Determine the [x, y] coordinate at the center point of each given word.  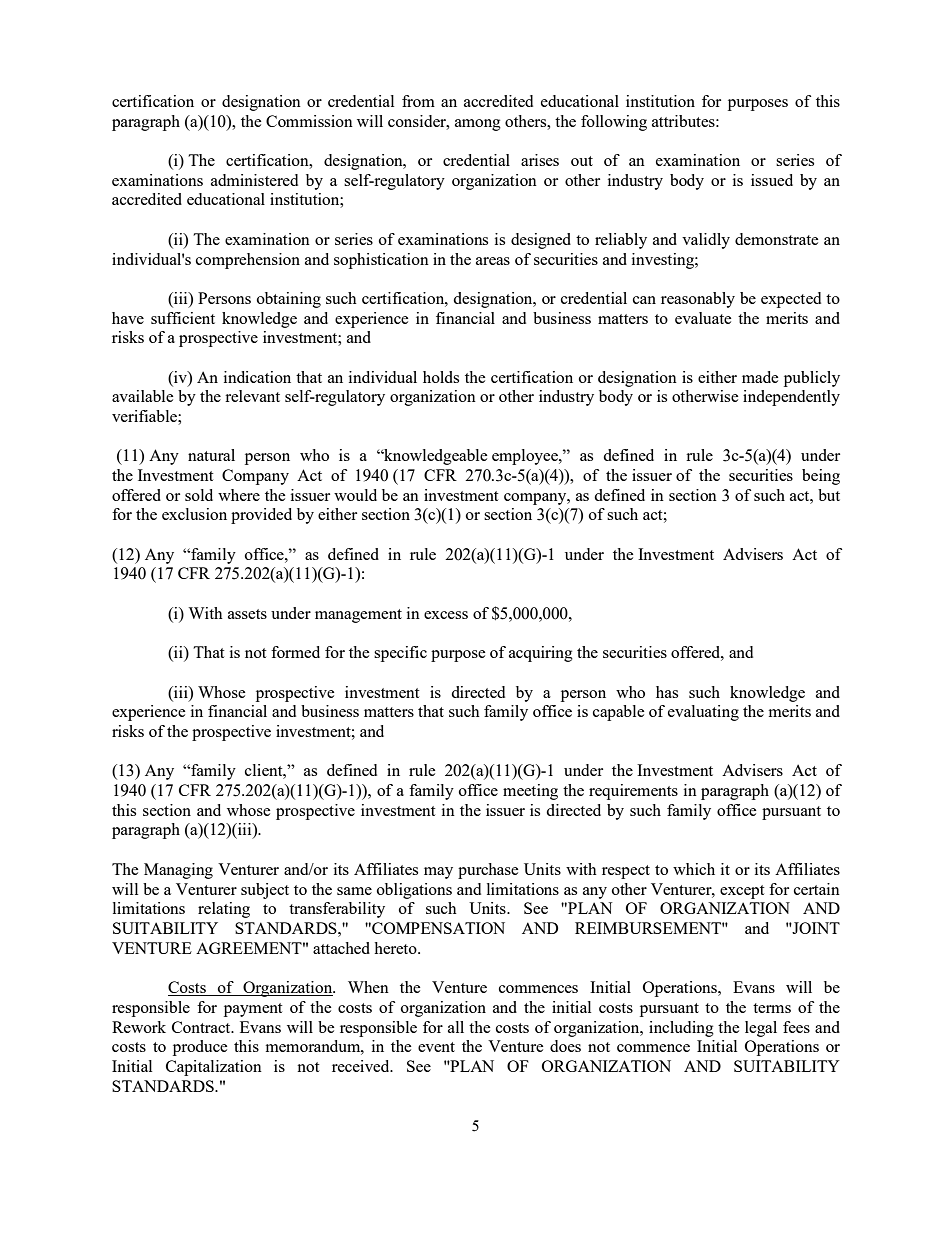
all [456, 1027]
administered [254, 180]
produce [200, 1048]
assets [247, 614]
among [478, 125]
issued [772, 180]
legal [761, 1029]
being [821, 477]
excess [446, 615]
